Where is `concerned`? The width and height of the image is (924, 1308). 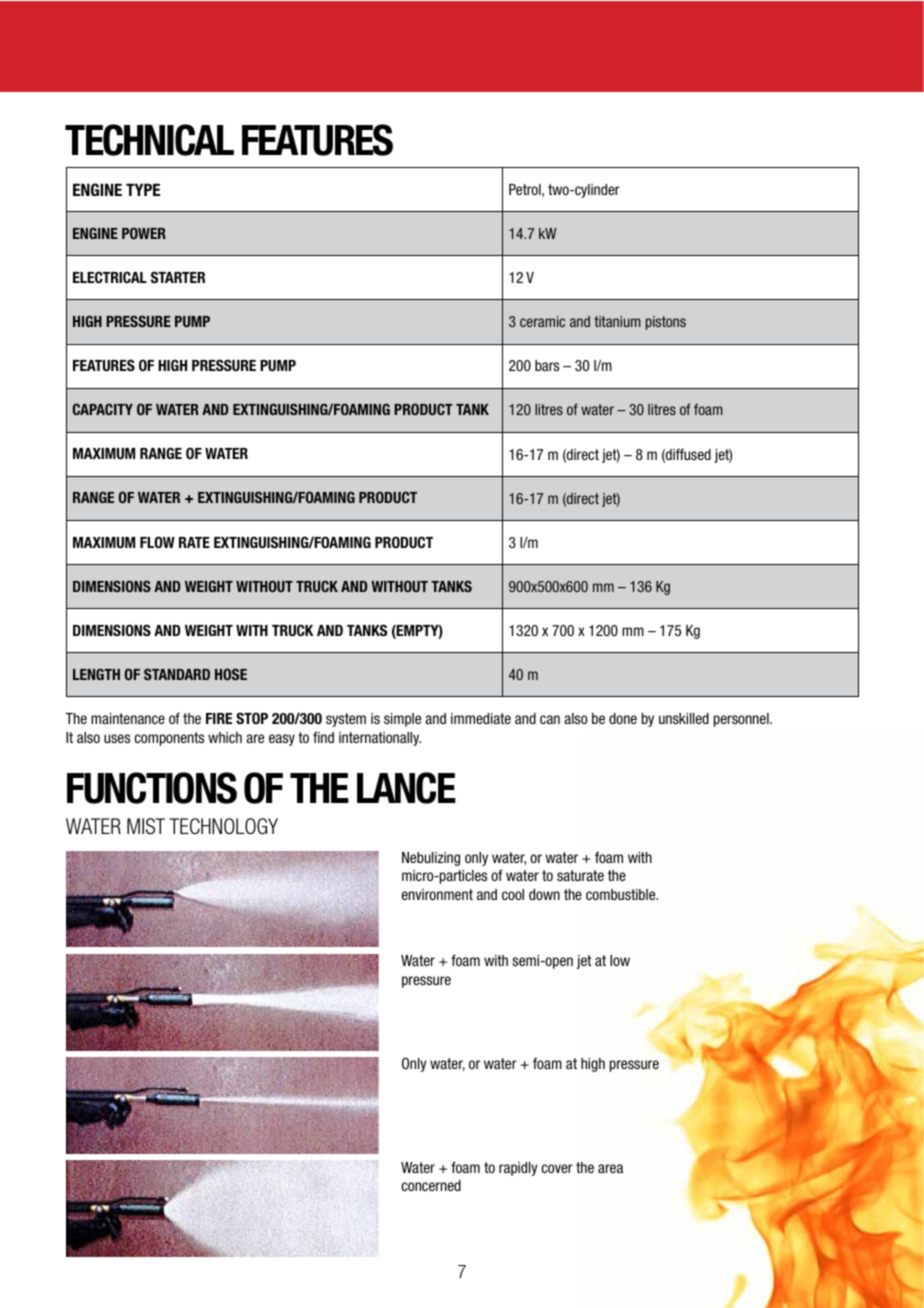
concerned is located at coordinates (431, 1185).
